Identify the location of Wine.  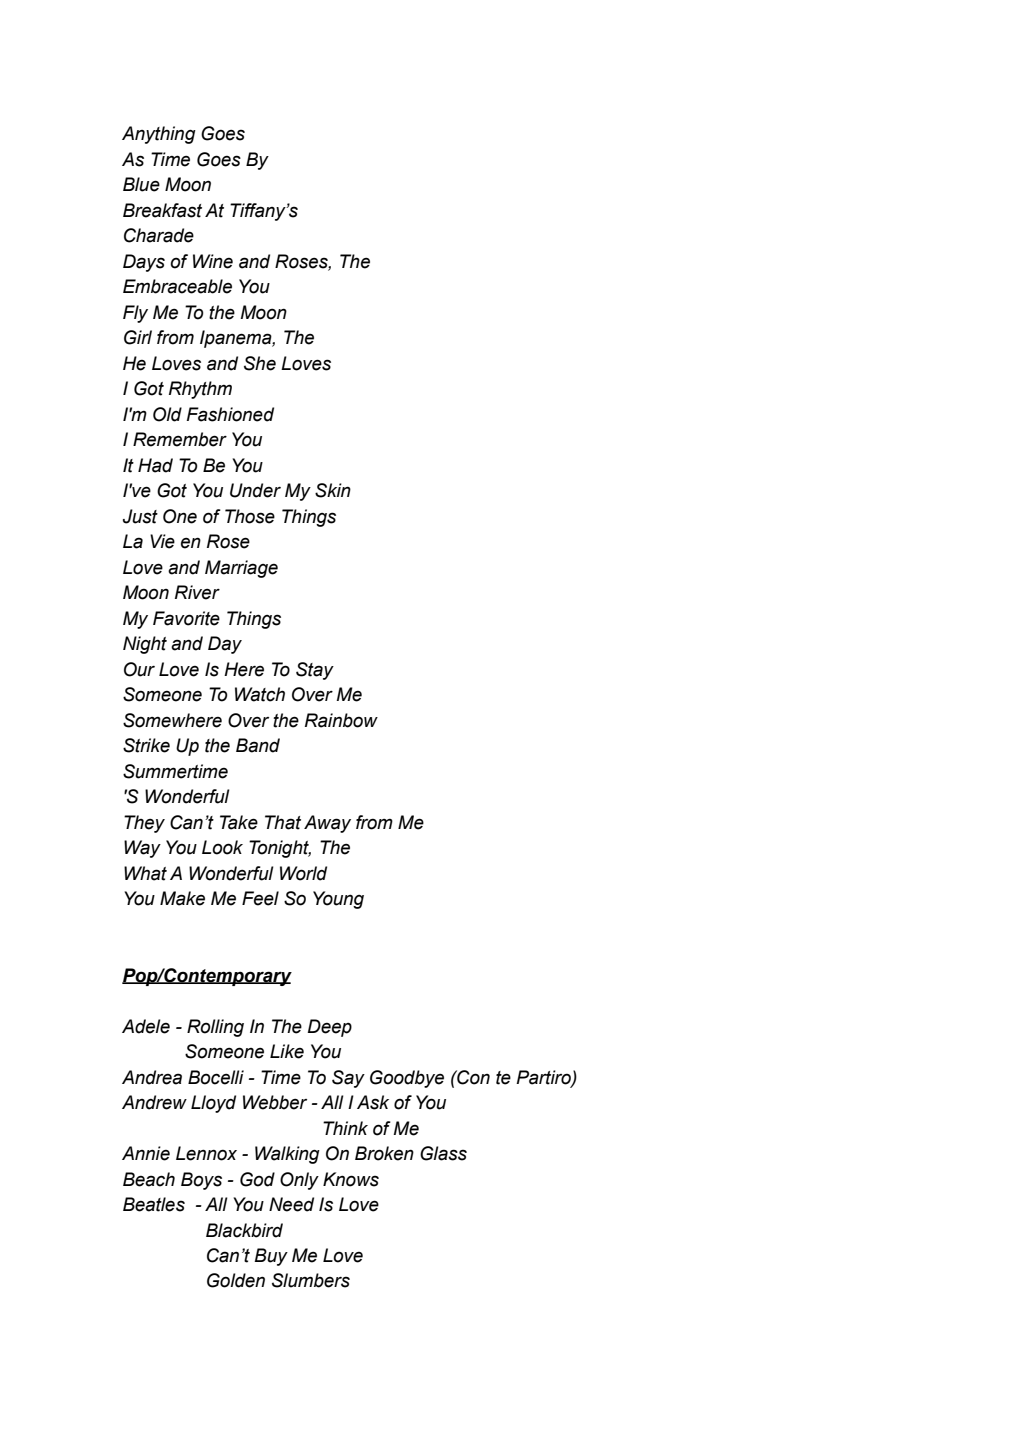
(213, 261).
